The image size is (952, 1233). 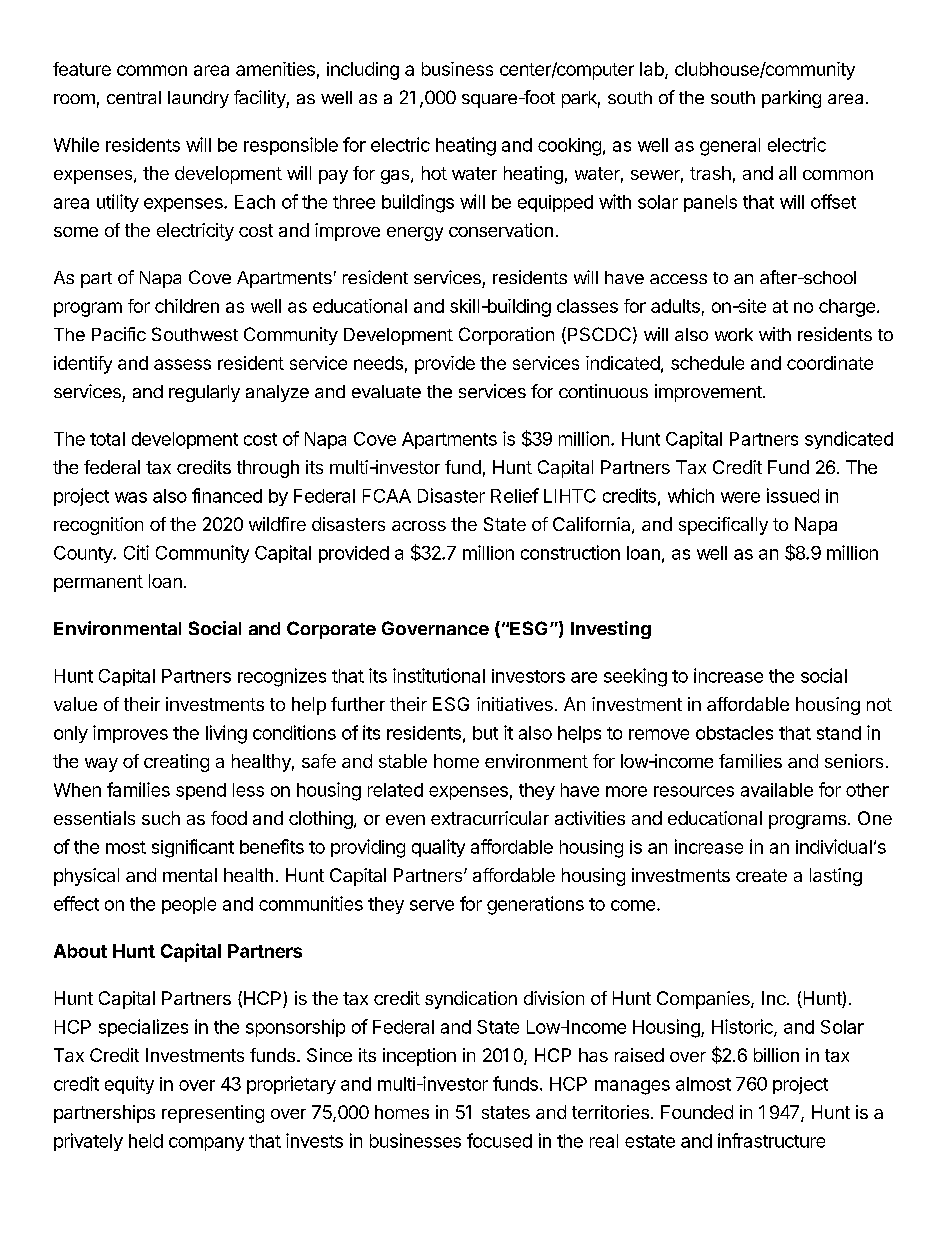 I want to click on obstacles, so click(x=734, y=733).
